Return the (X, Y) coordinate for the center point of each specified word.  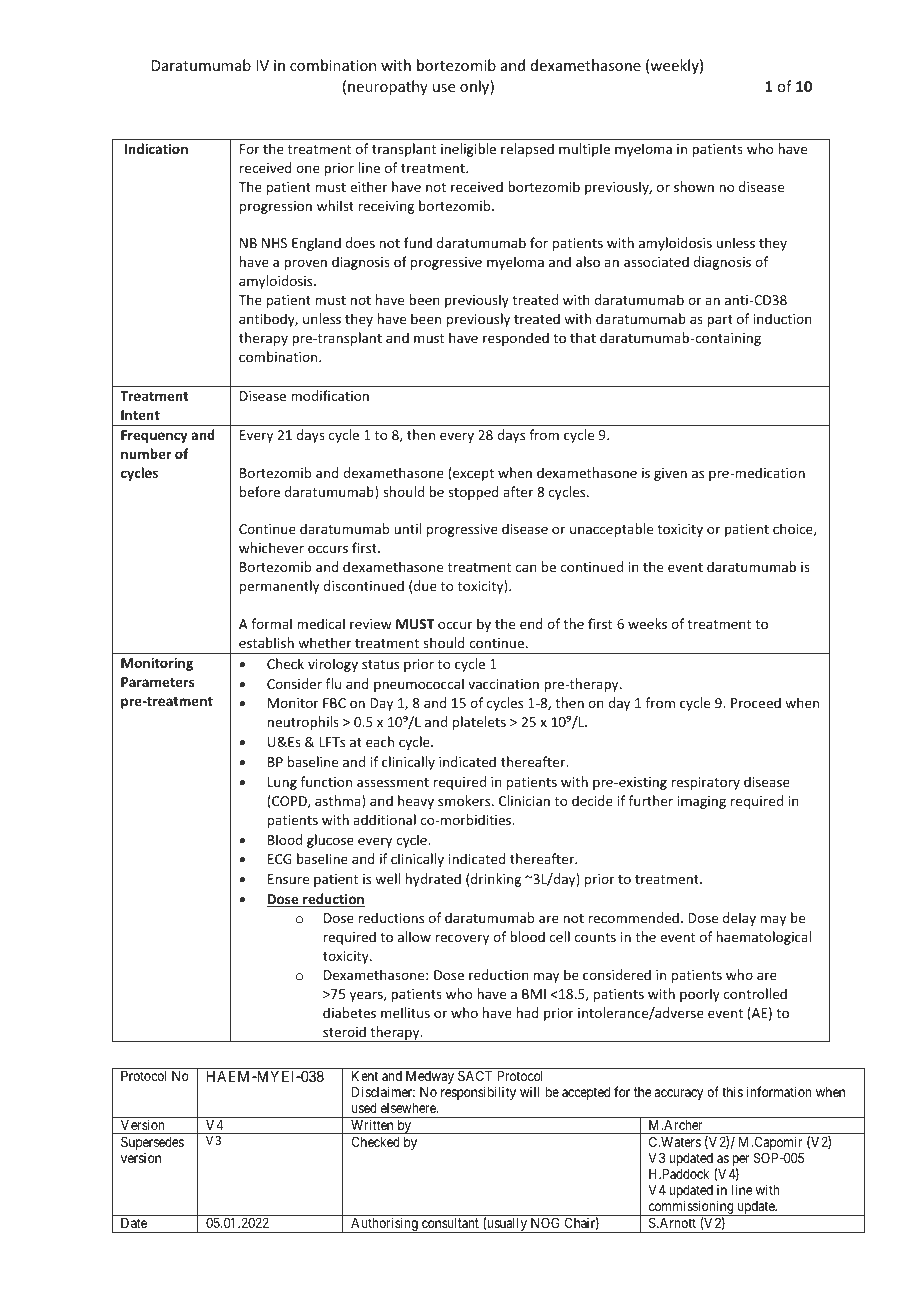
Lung (282, 783)
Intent (140, 415)
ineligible (468, 150)
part (720, 321)
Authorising (384, 1225)
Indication (156, 148)
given (670, 474)
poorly (700, 995)
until (407, 528)
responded (516, 339)
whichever (271, 547)
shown (694, 186)
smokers (465, 800)
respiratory (705, 783)
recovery (462, 939)
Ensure (288, 879)
